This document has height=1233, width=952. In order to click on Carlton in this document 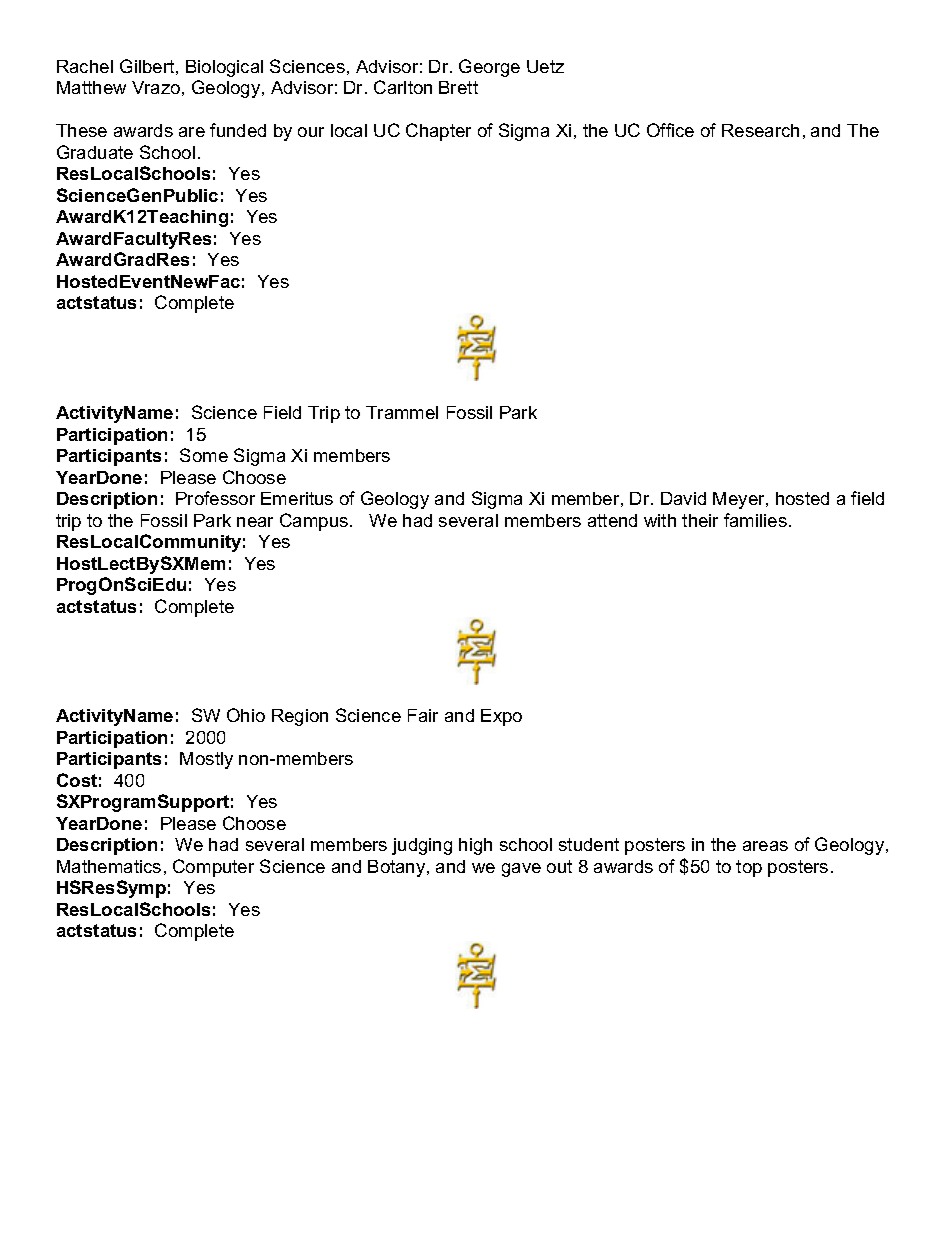, I will do `click(403, 87)`.
